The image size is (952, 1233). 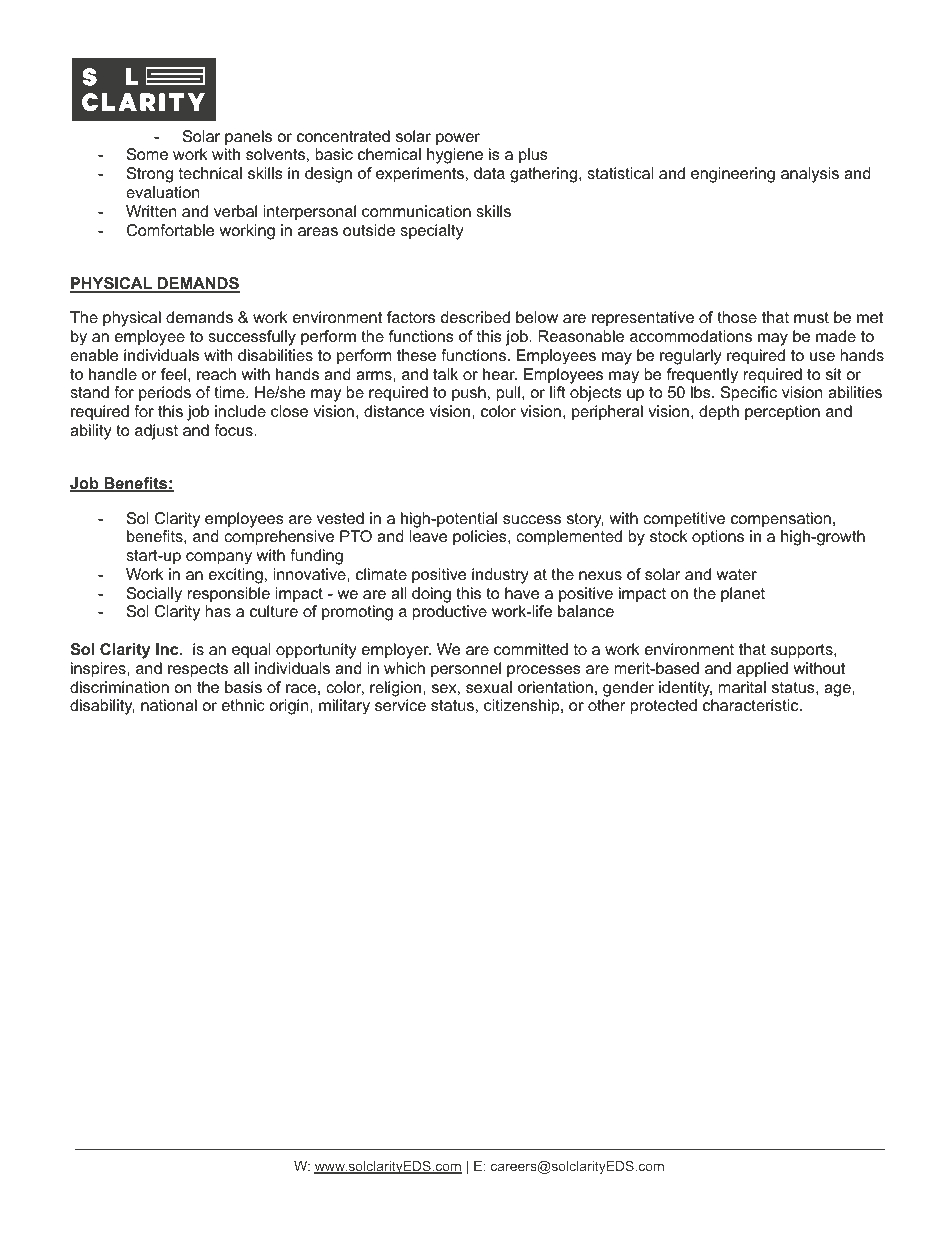 What do you see at coordinates (489, 687) in the document?
I see `sexual` at bounding box center [489, 687].
